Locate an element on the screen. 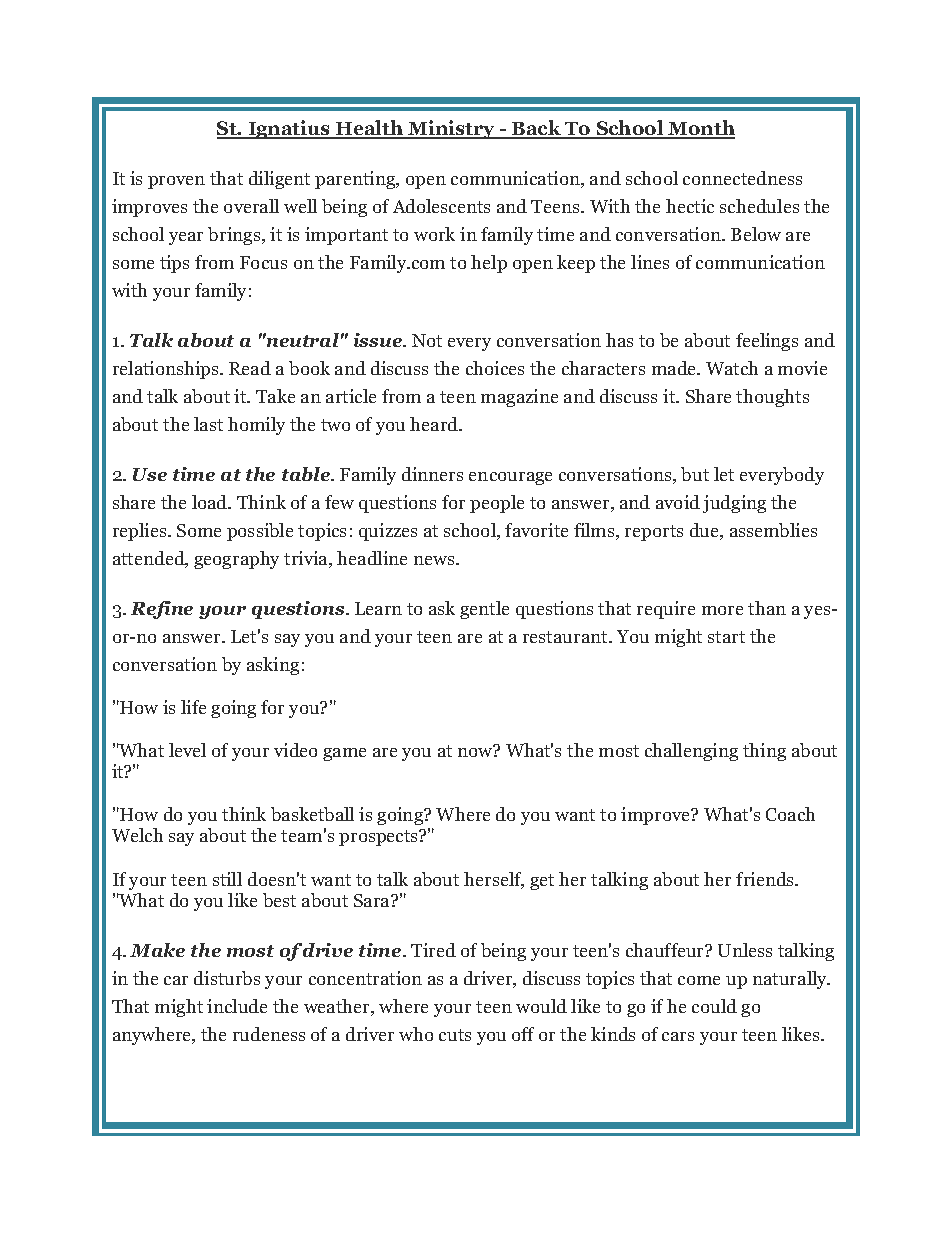 Image resolution: width=952 pixels, height=1233 pixels. include is located at coordinates (237, 1006).
